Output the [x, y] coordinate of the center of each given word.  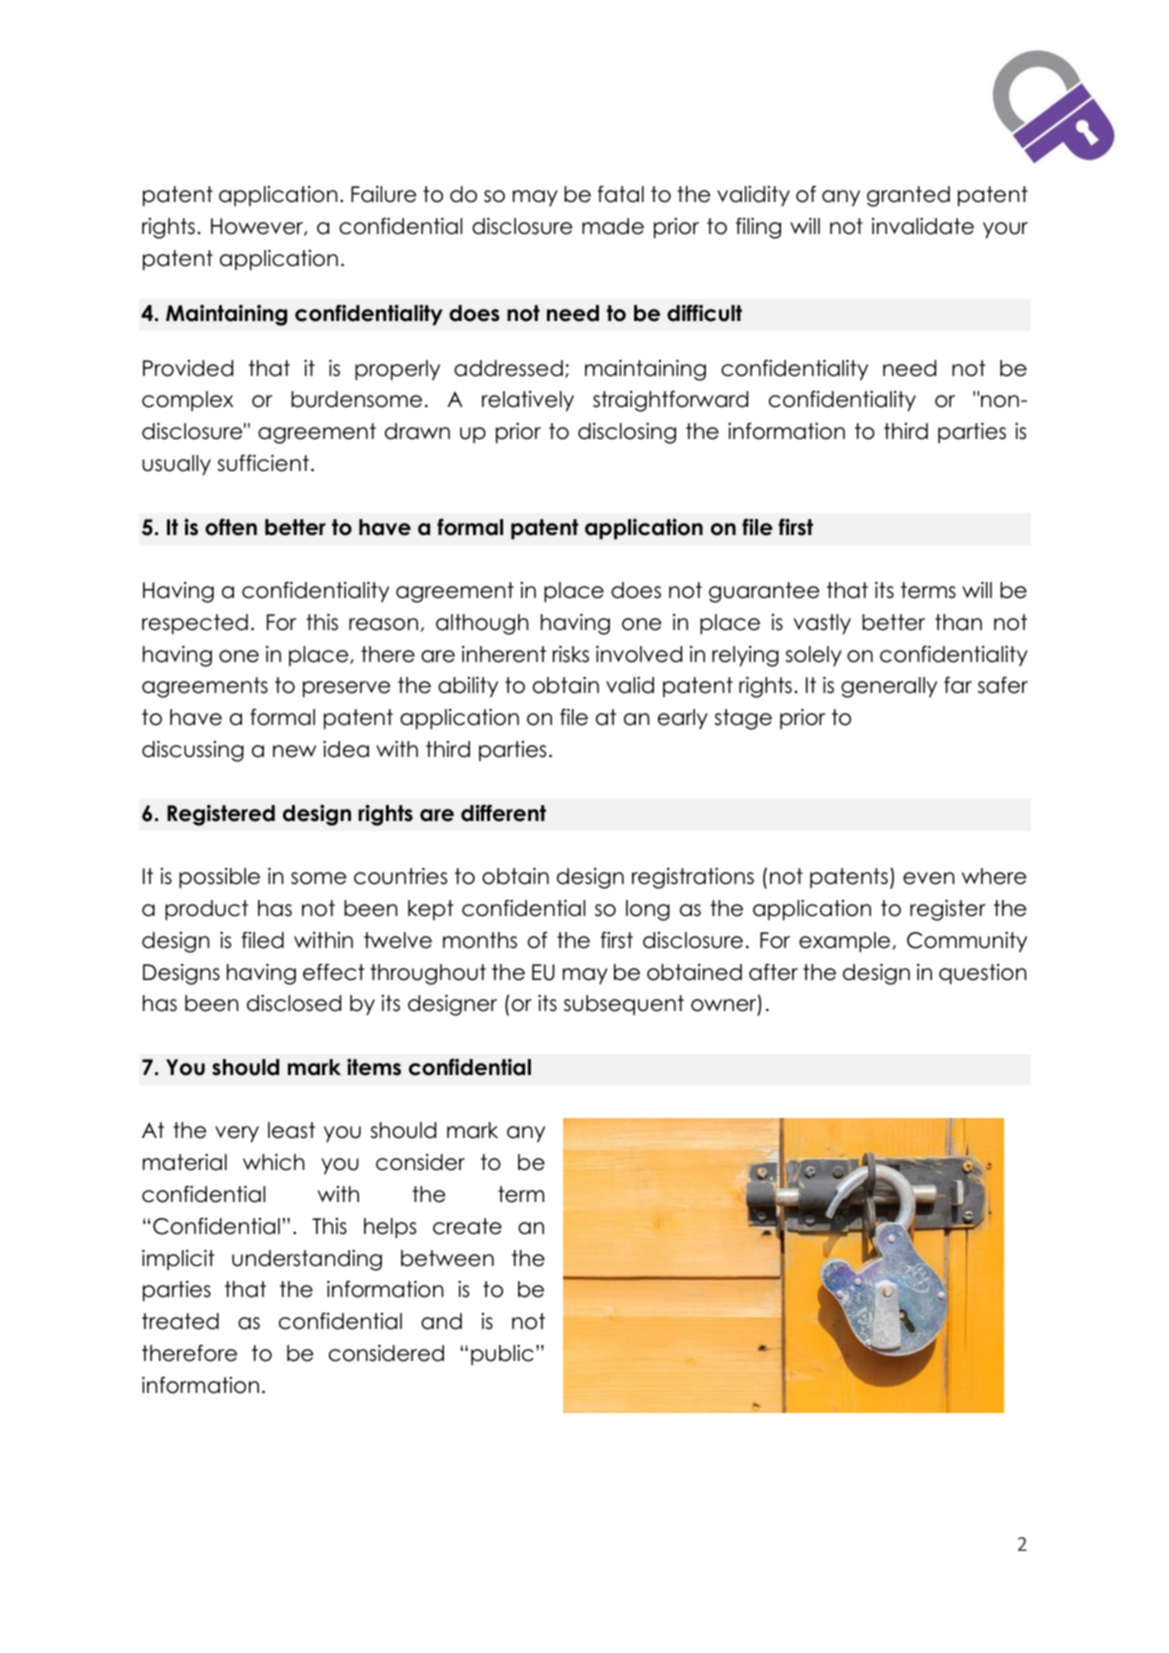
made [613, 226]
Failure [383, 194]
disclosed [294, 1003]
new [294, 751]
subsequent [624, 1005]
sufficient [263, 463]
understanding [307, 1260]
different [503, 813]
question [983, 974]
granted [908, 196]
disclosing [627, 433]
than [958, 622]
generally [889, 687]
